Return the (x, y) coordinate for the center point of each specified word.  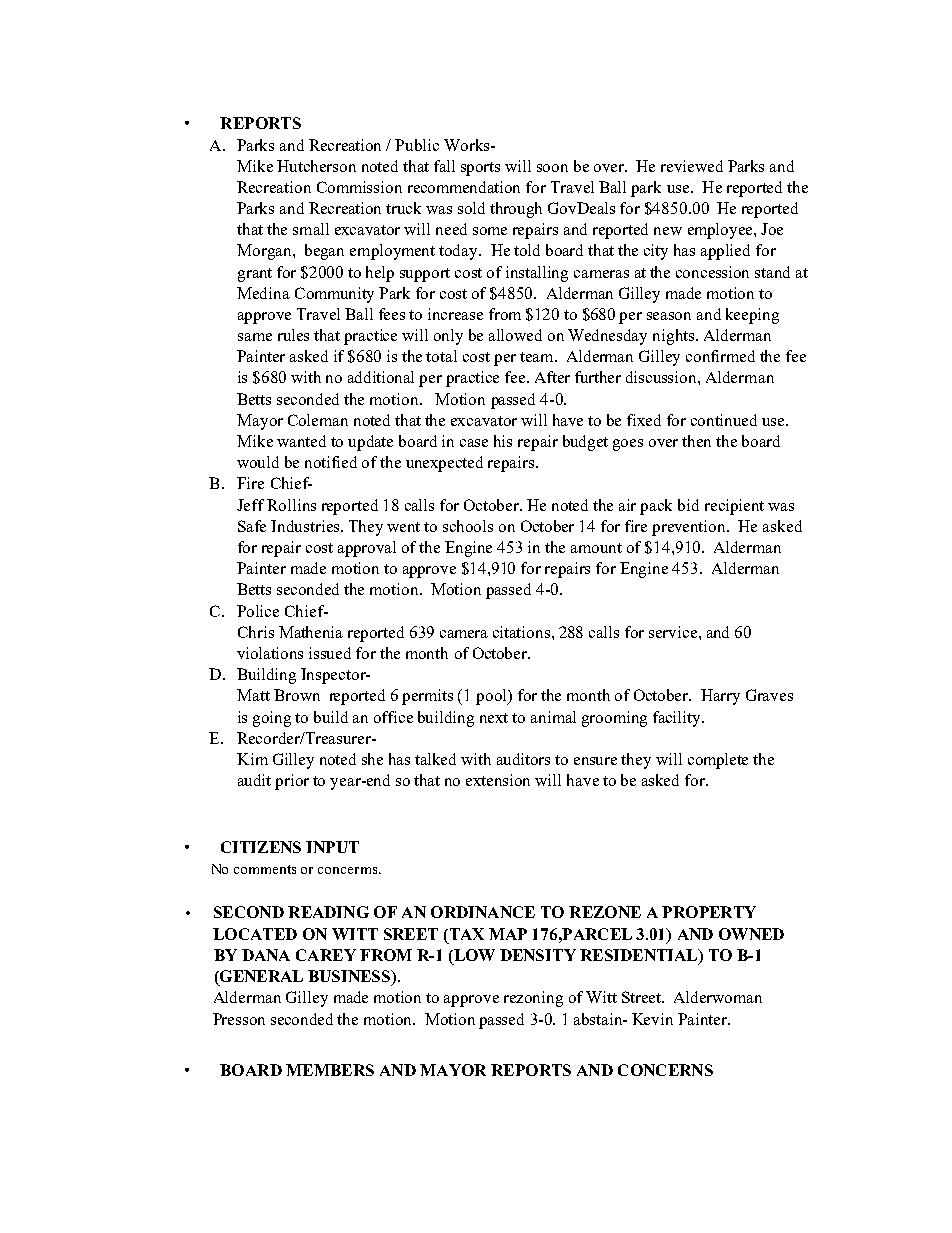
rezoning (533, 999)
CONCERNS (665, 1070)
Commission (359, 187)
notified (331, 462)
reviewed (692, 166)
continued (724, 420)
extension (498, 780)
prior (292, 782)
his (503, 441)
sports (480, 169)
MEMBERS (330, 1070)
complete (718, 761)
